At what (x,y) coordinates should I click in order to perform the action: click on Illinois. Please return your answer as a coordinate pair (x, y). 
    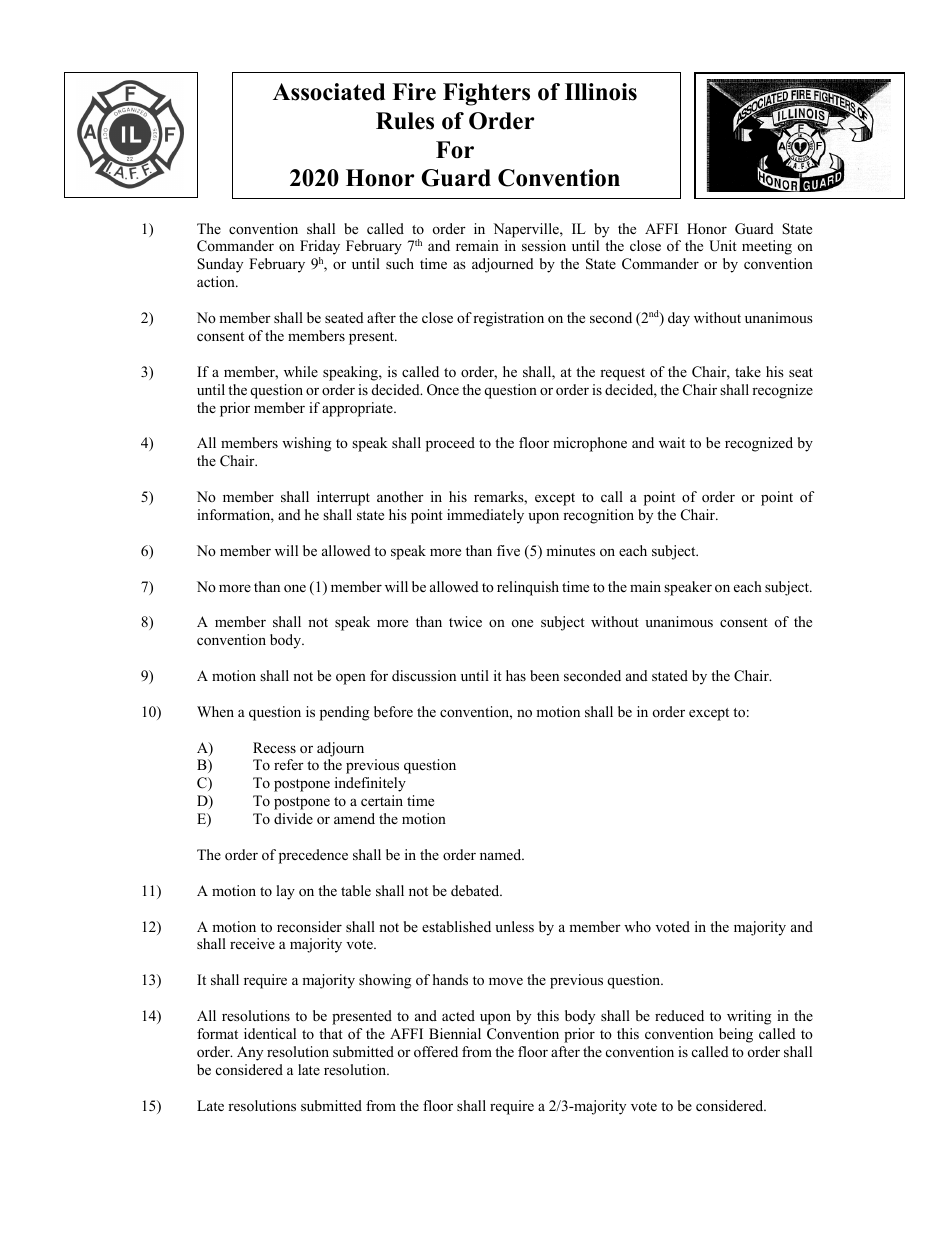
    Looking at the image, I should click on (601, 92).
